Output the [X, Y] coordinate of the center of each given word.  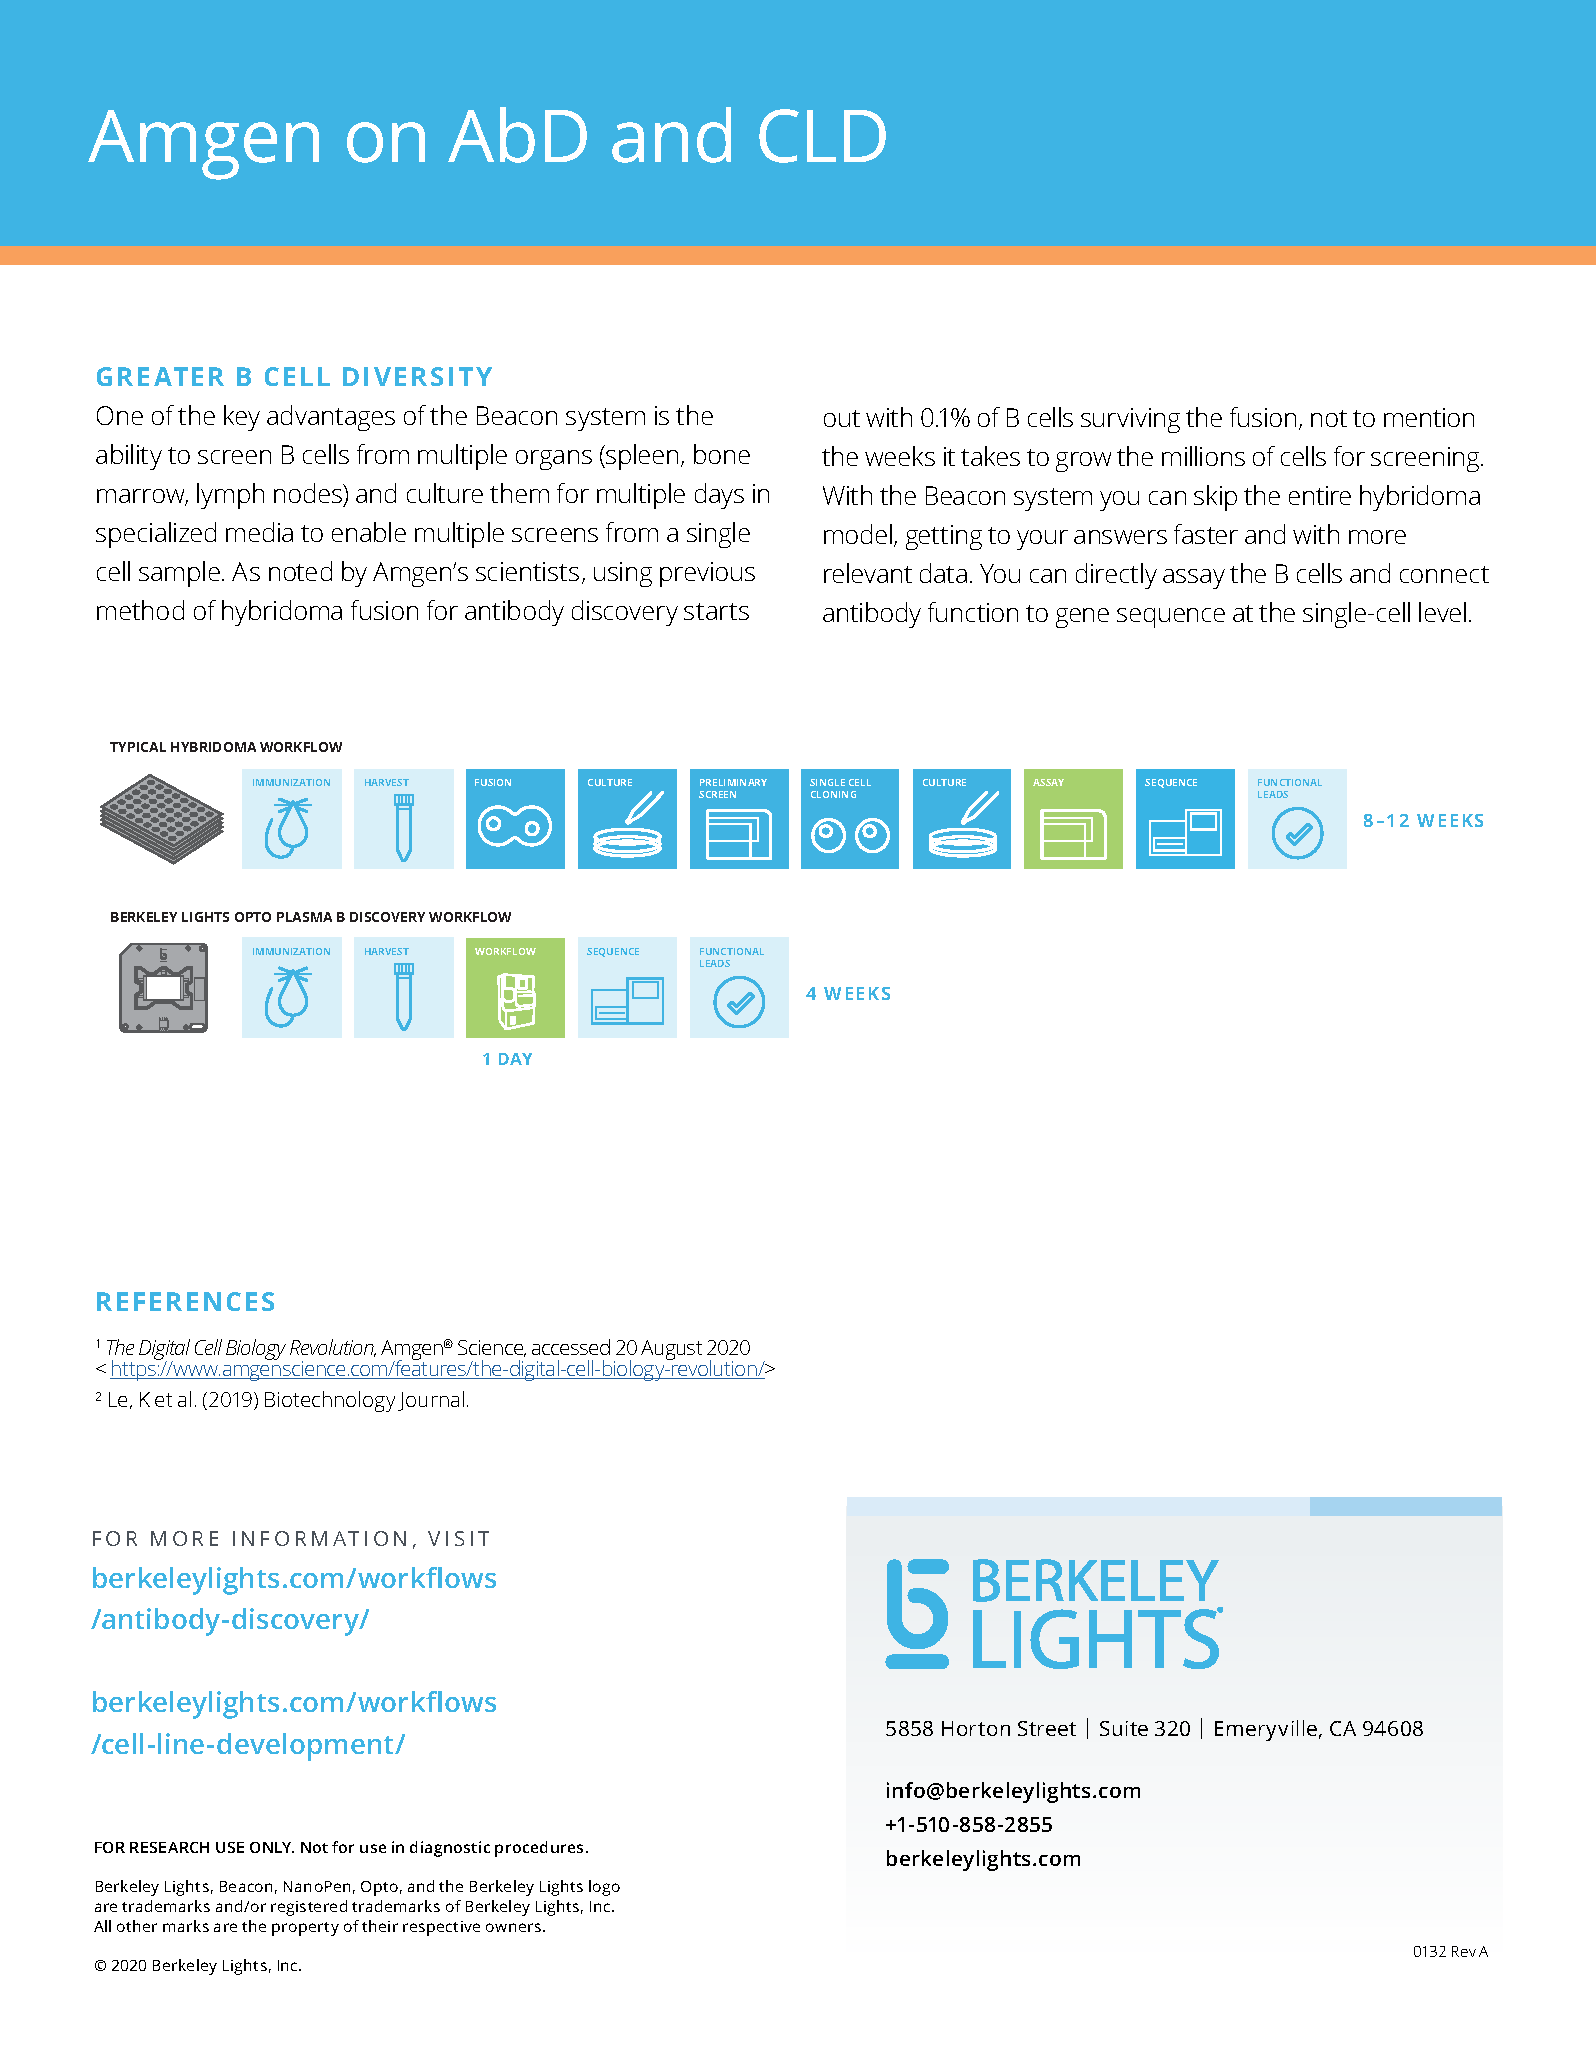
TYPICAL [138, 747]
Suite [1124, 1728]
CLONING [833, 794]
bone [722, 454]
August [671, 1350]
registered [309, 1908]
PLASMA [304, 917]
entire [1320, 495]
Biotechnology [330, 1401]
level [1442, 612]
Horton [976, 1728]
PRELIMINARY [733, 782]
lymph [230, 496]
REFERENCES [185, 1301]
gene [1082, 618]
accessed [571, 1347]
